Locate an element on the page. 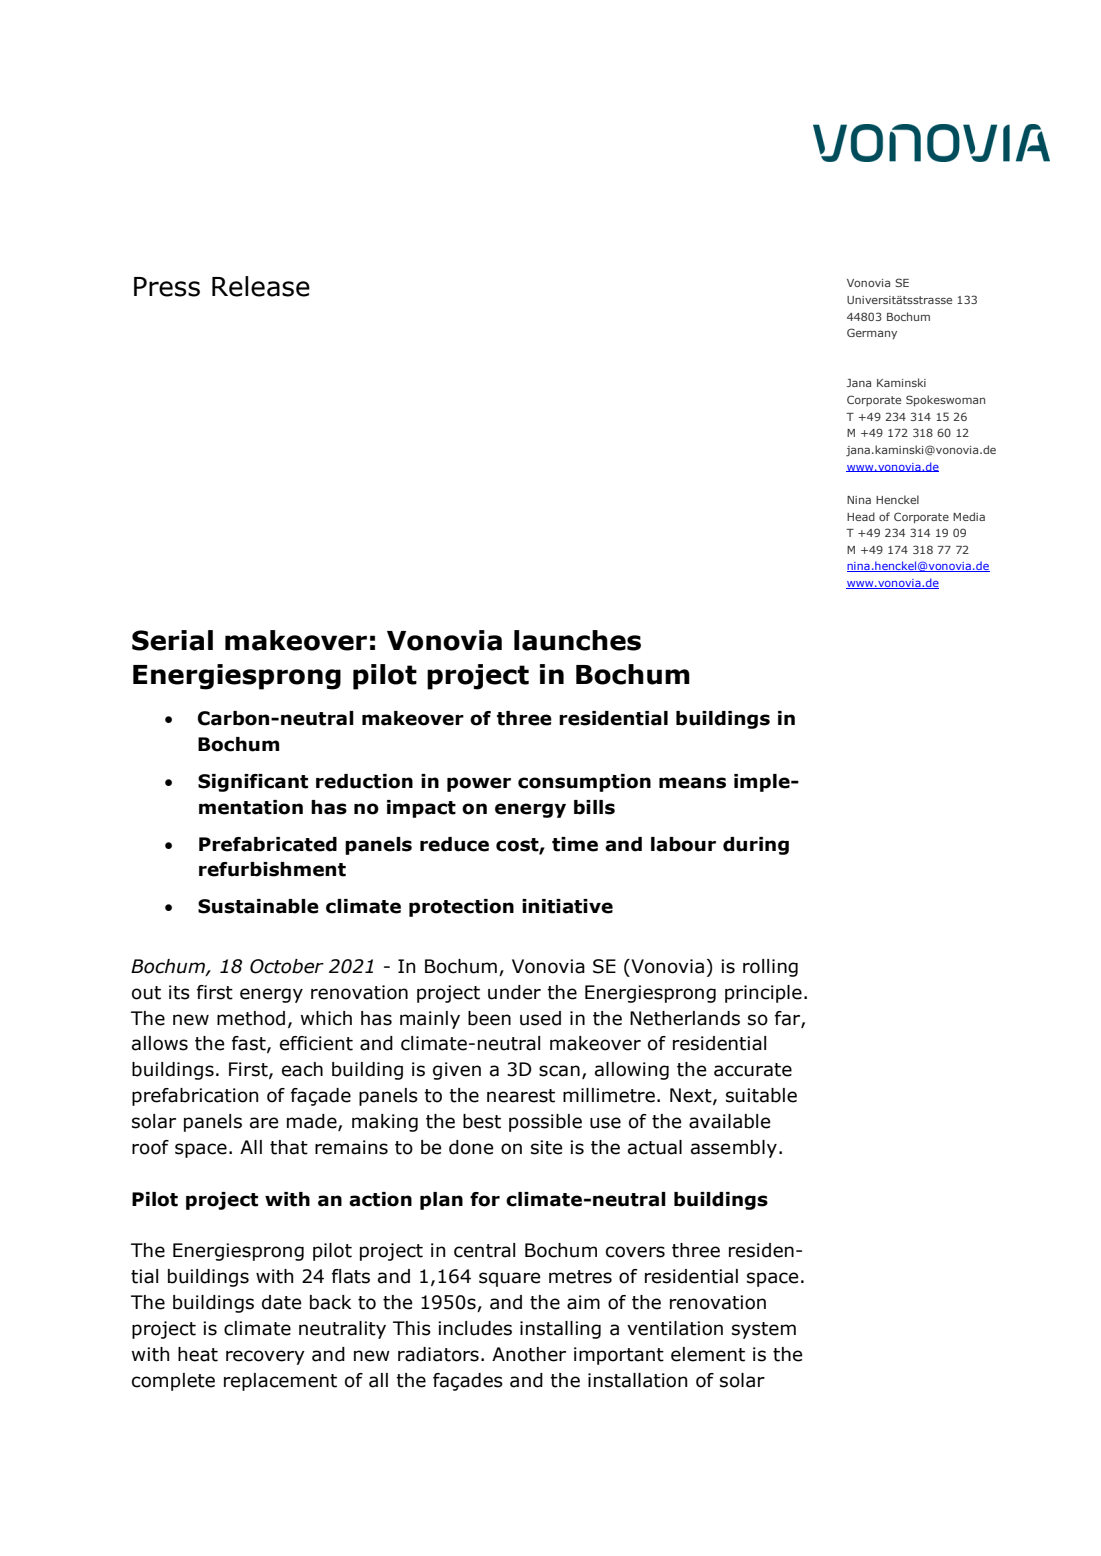  launches is located at coordinates (577, 640).
